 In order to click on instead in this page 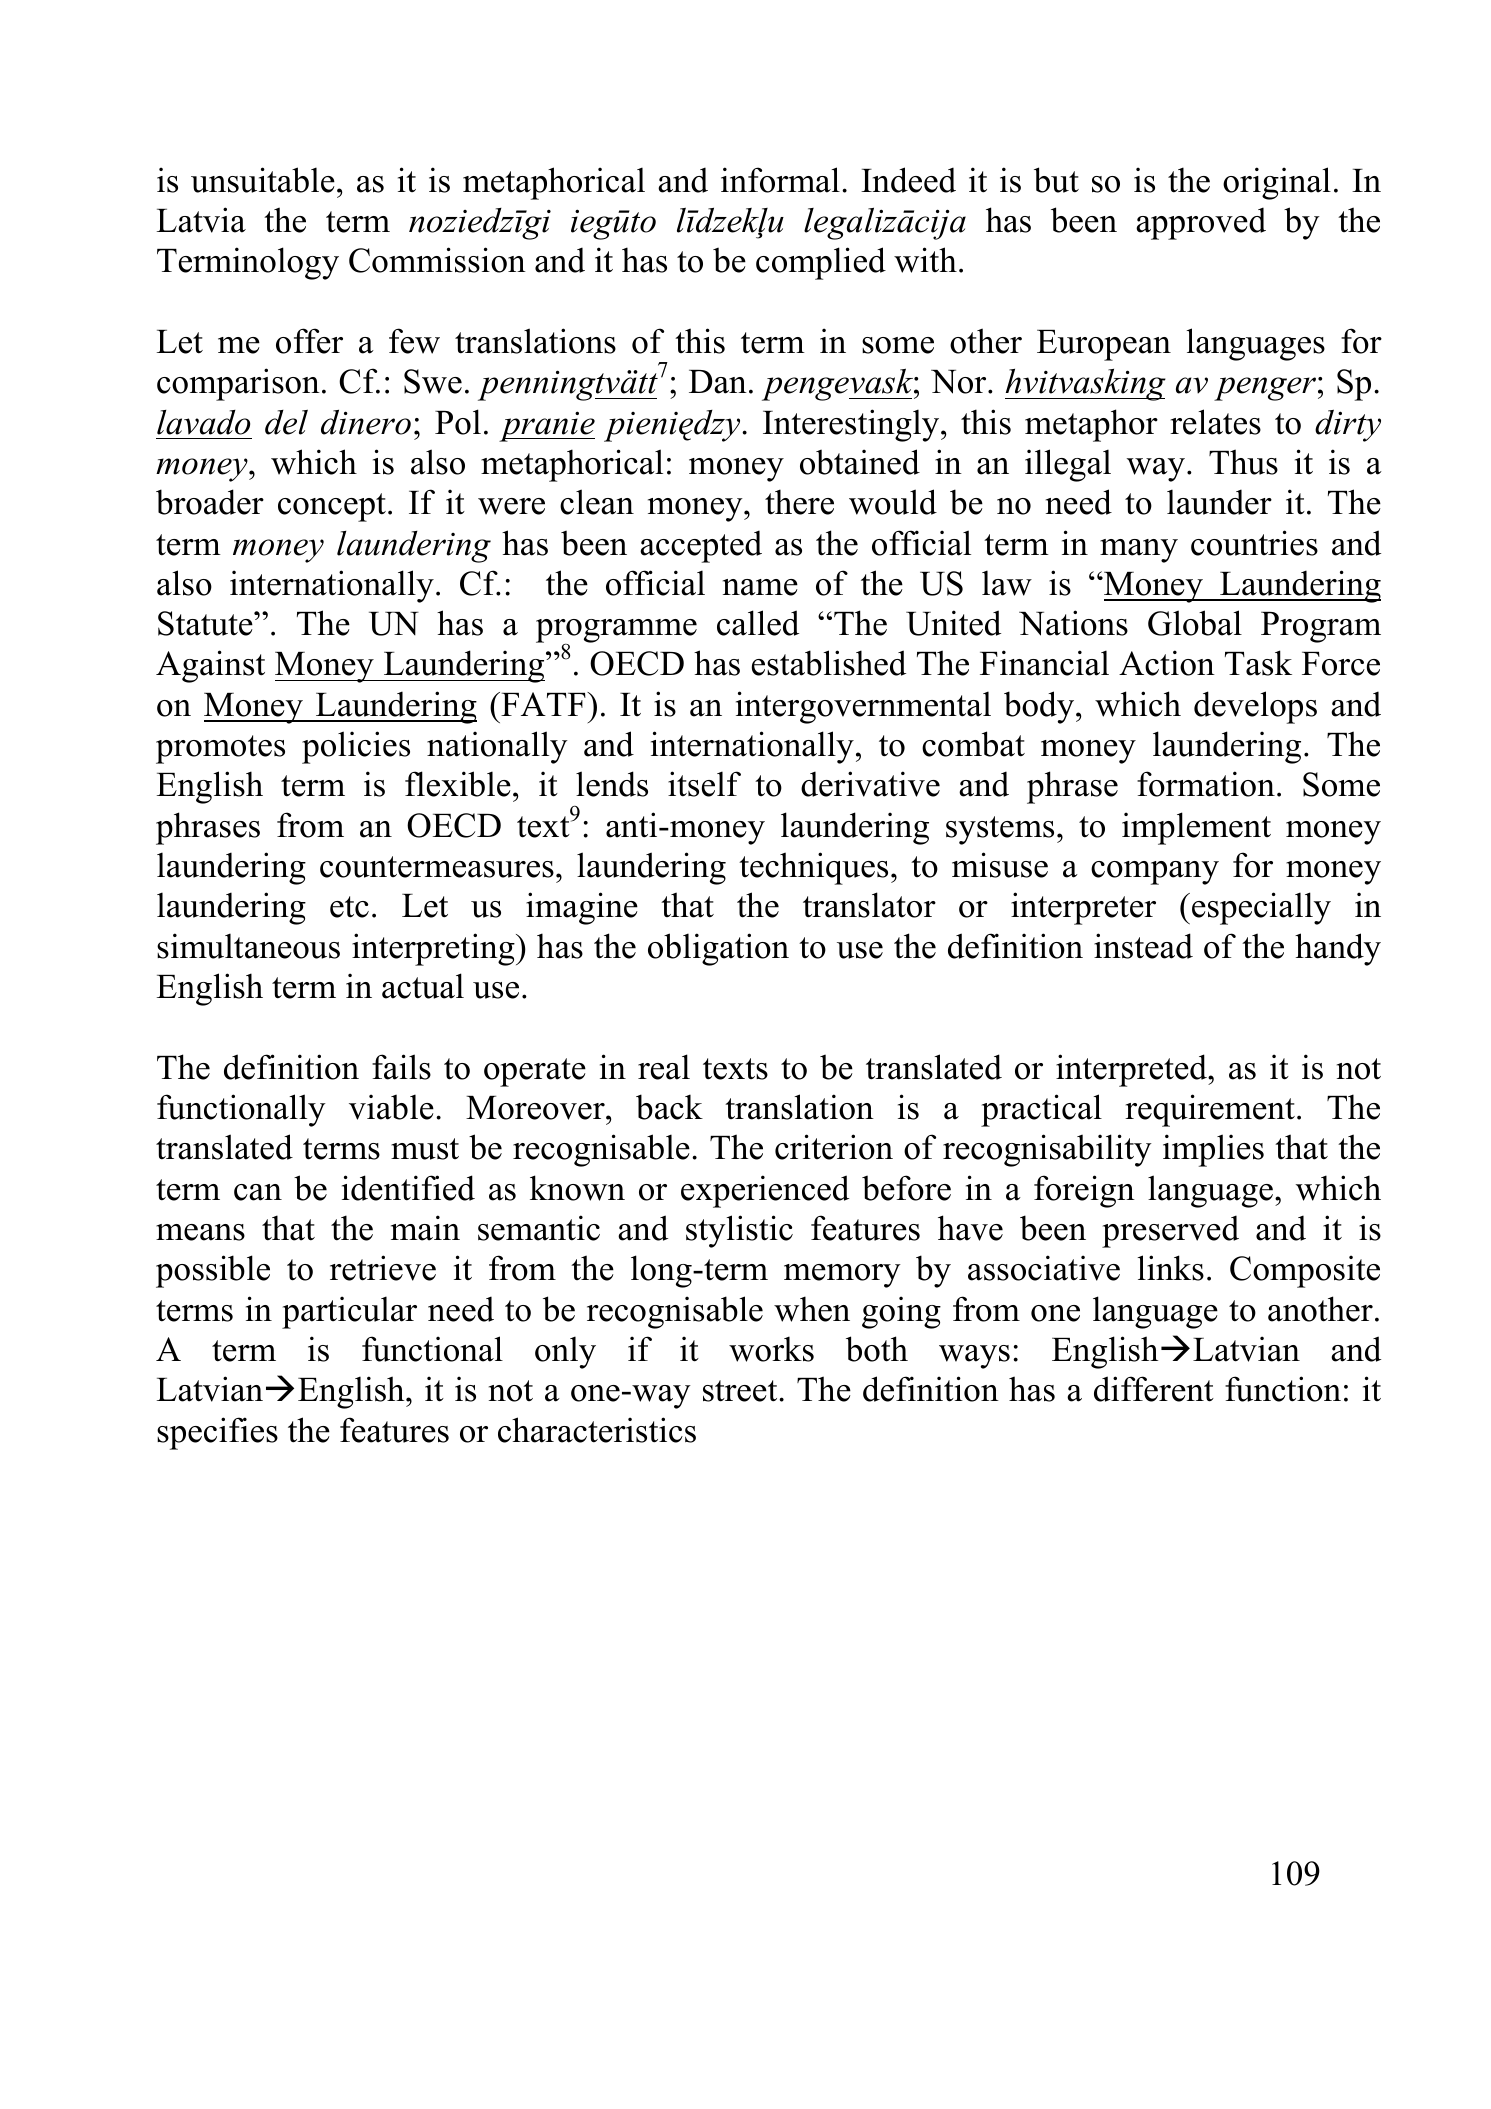, I will do `click(1143, 946)`.
